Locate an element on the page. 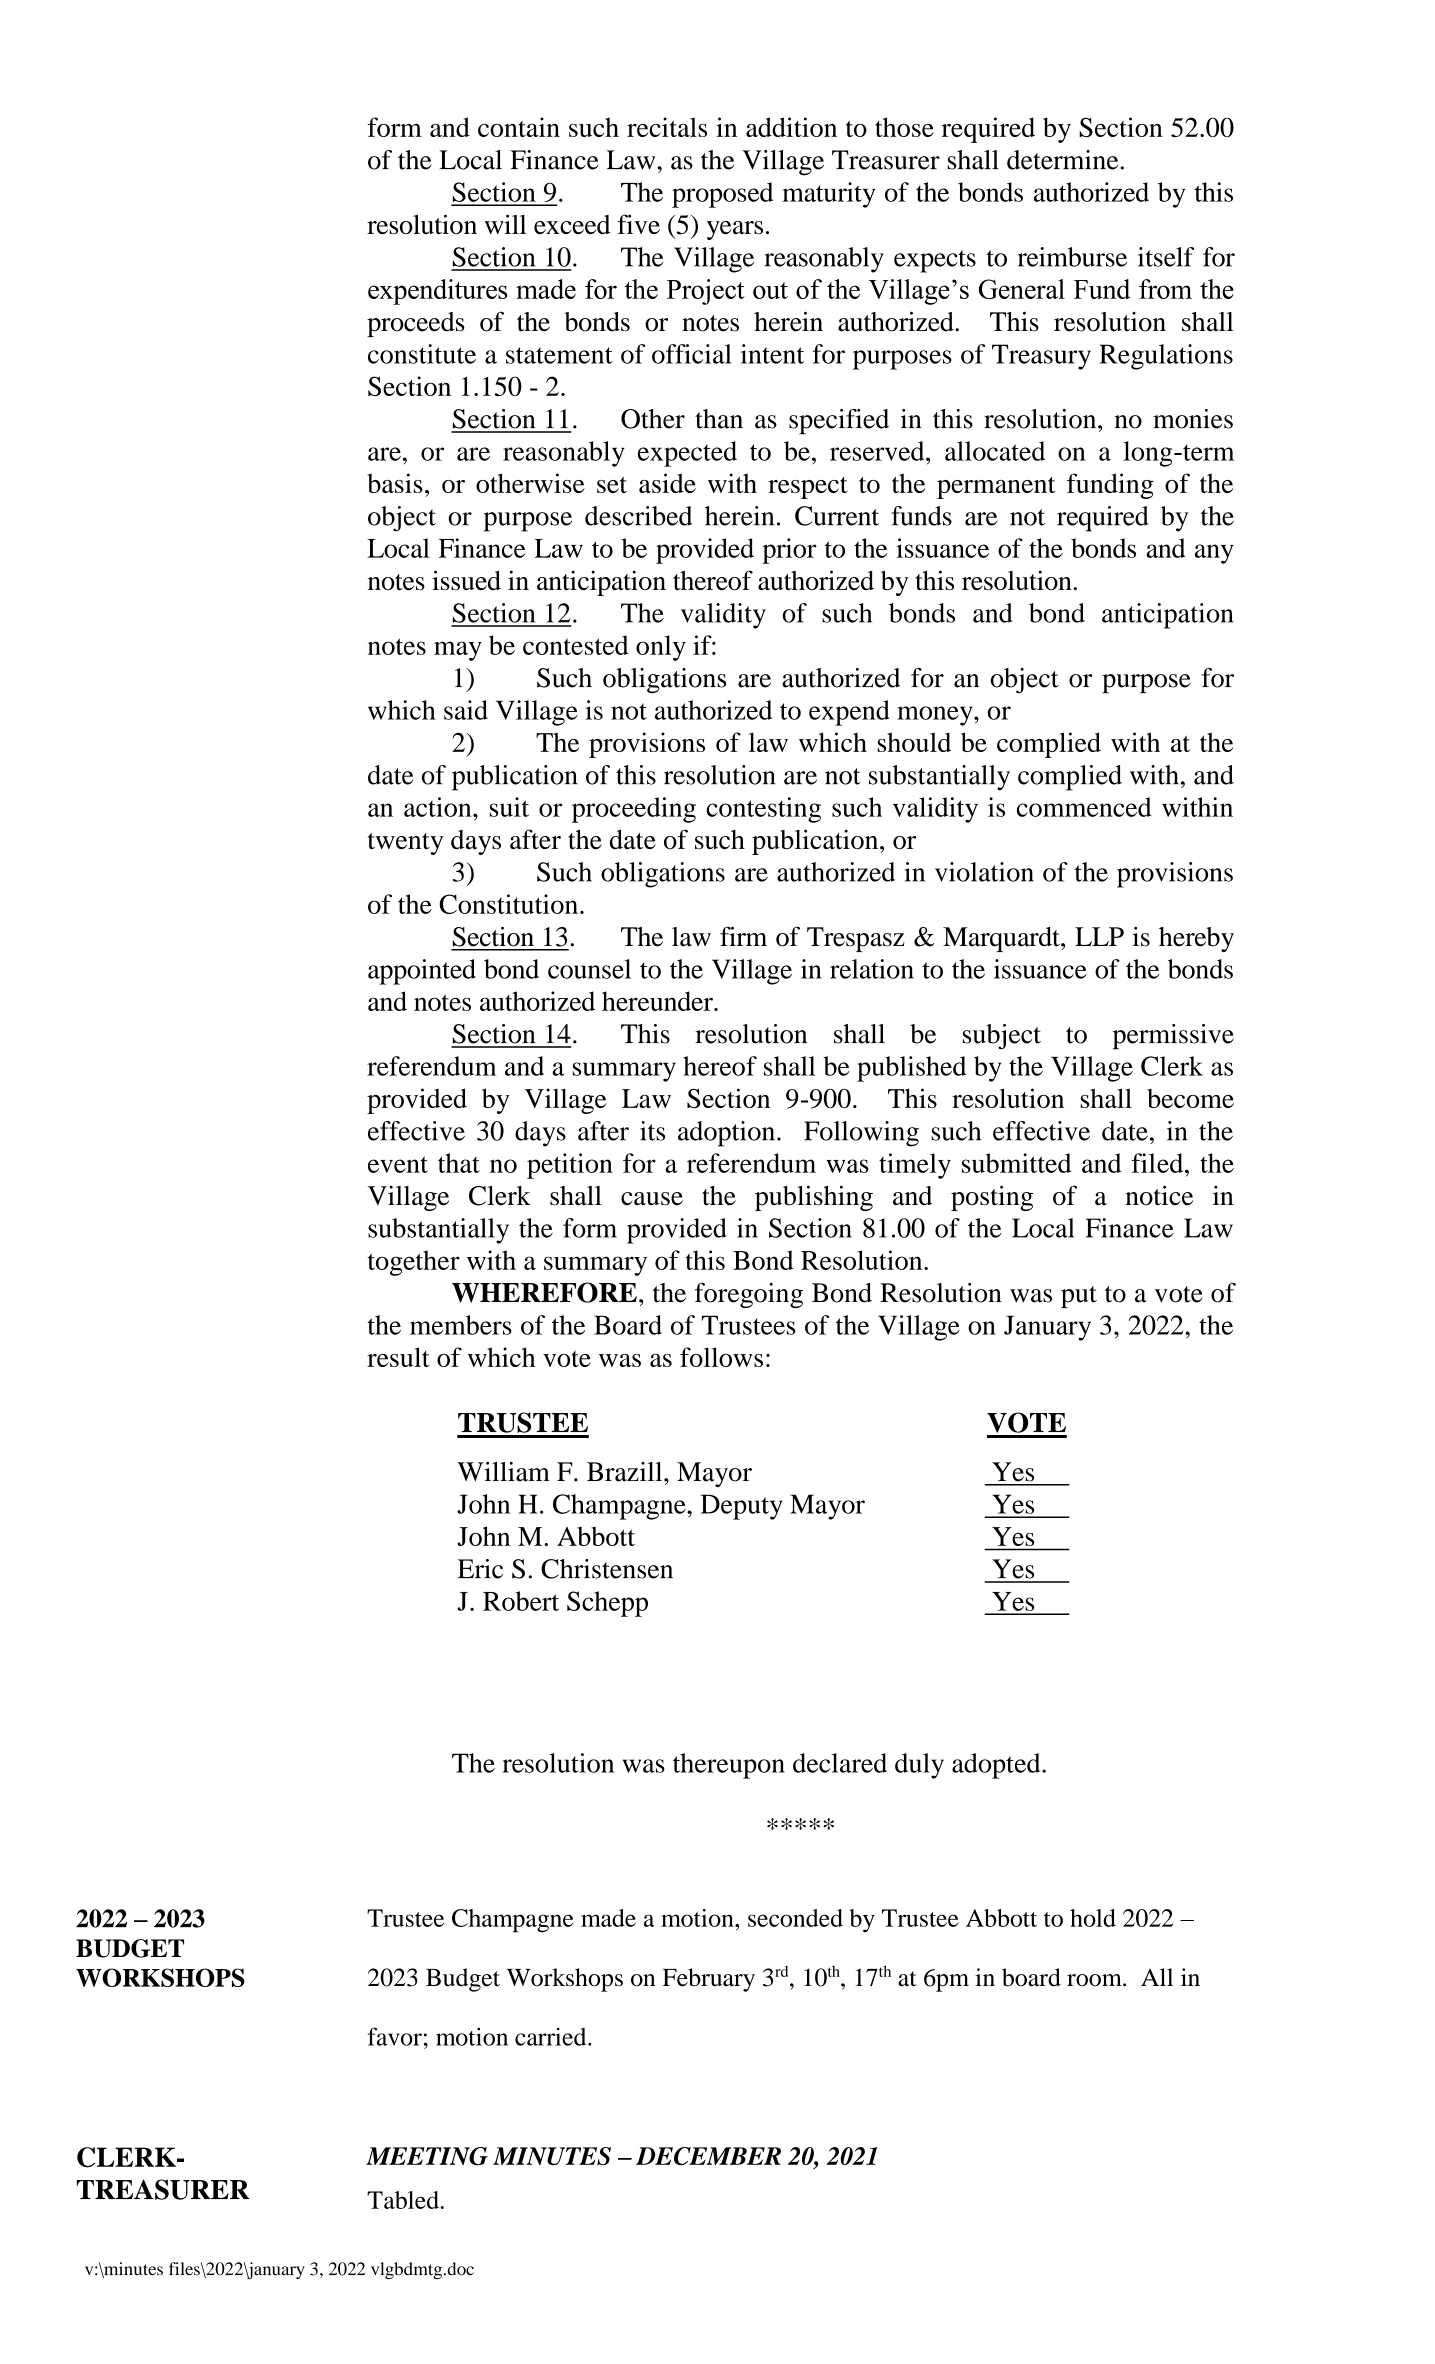  maturity is located at coordinates (828, 195).
